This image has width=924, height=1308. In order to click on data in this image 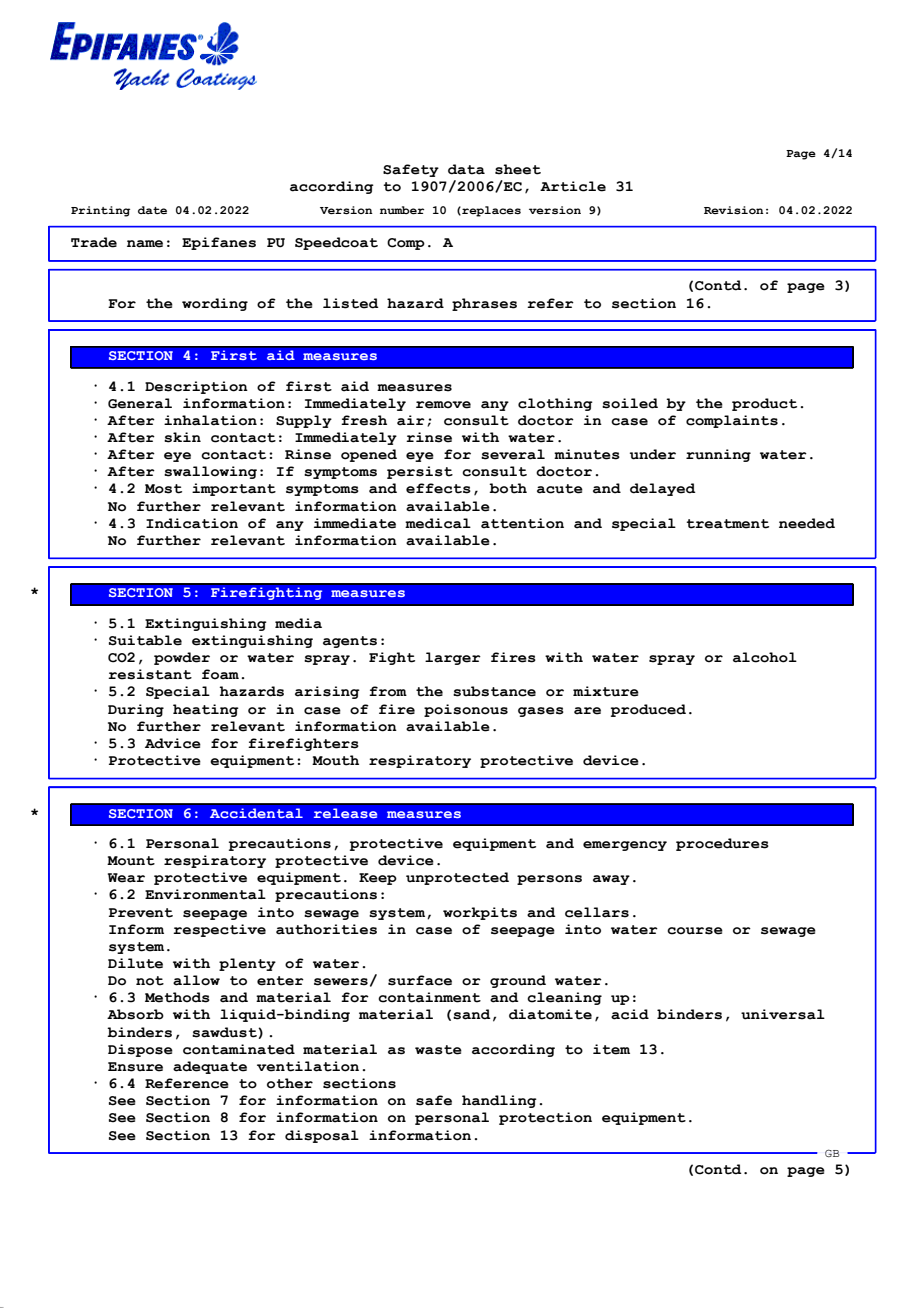, I will do `click(466, 169)`.
